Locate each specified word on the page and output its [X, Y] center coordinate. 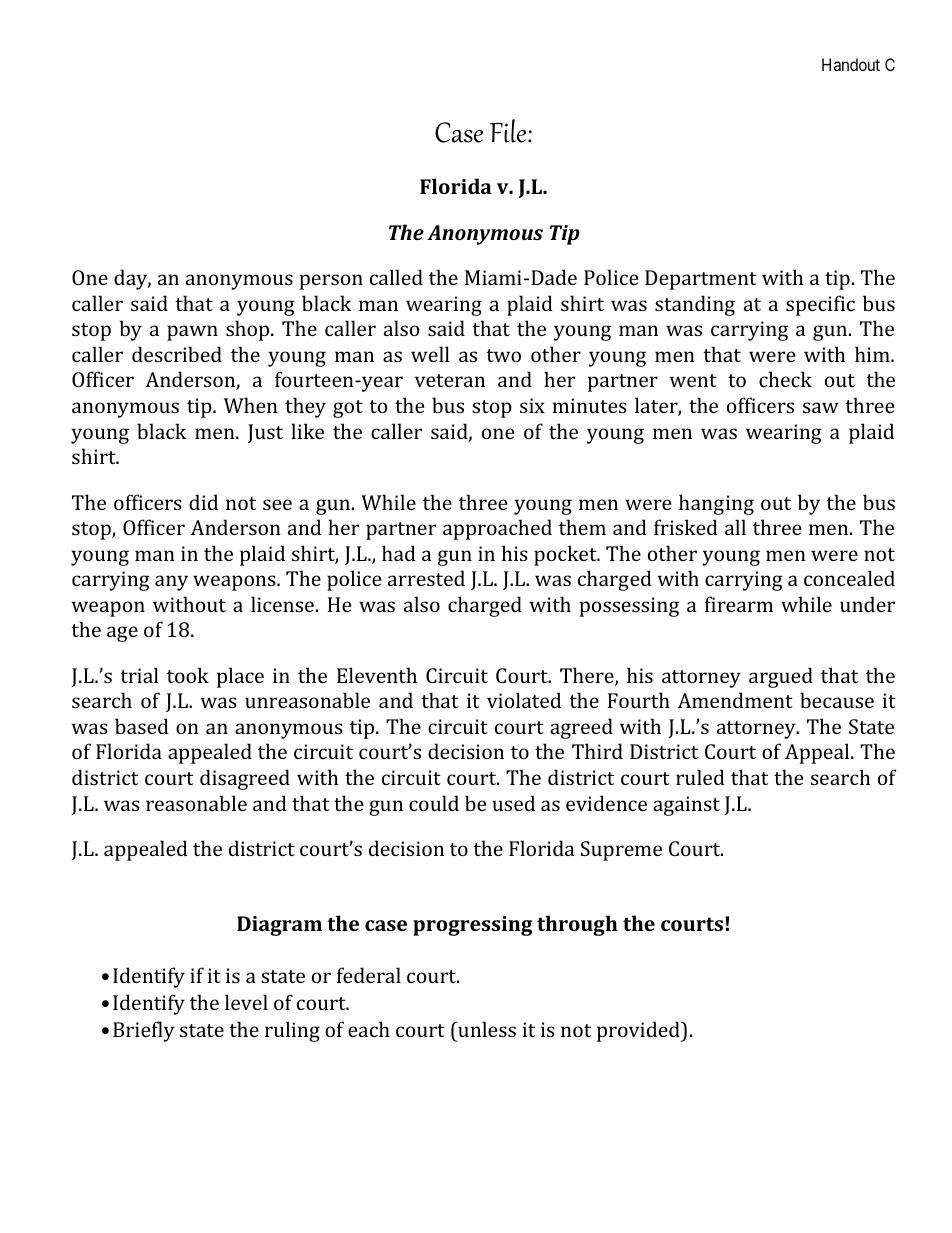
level [246, 1002]
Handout [851, 64]
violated [524, 700]
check [785, 379]
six [532, 405]
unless [486, 1029]
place [240, 677]
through [577, 925]
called [396, 277]
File [509, 131]
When [251, 405]
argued [781, 677]
